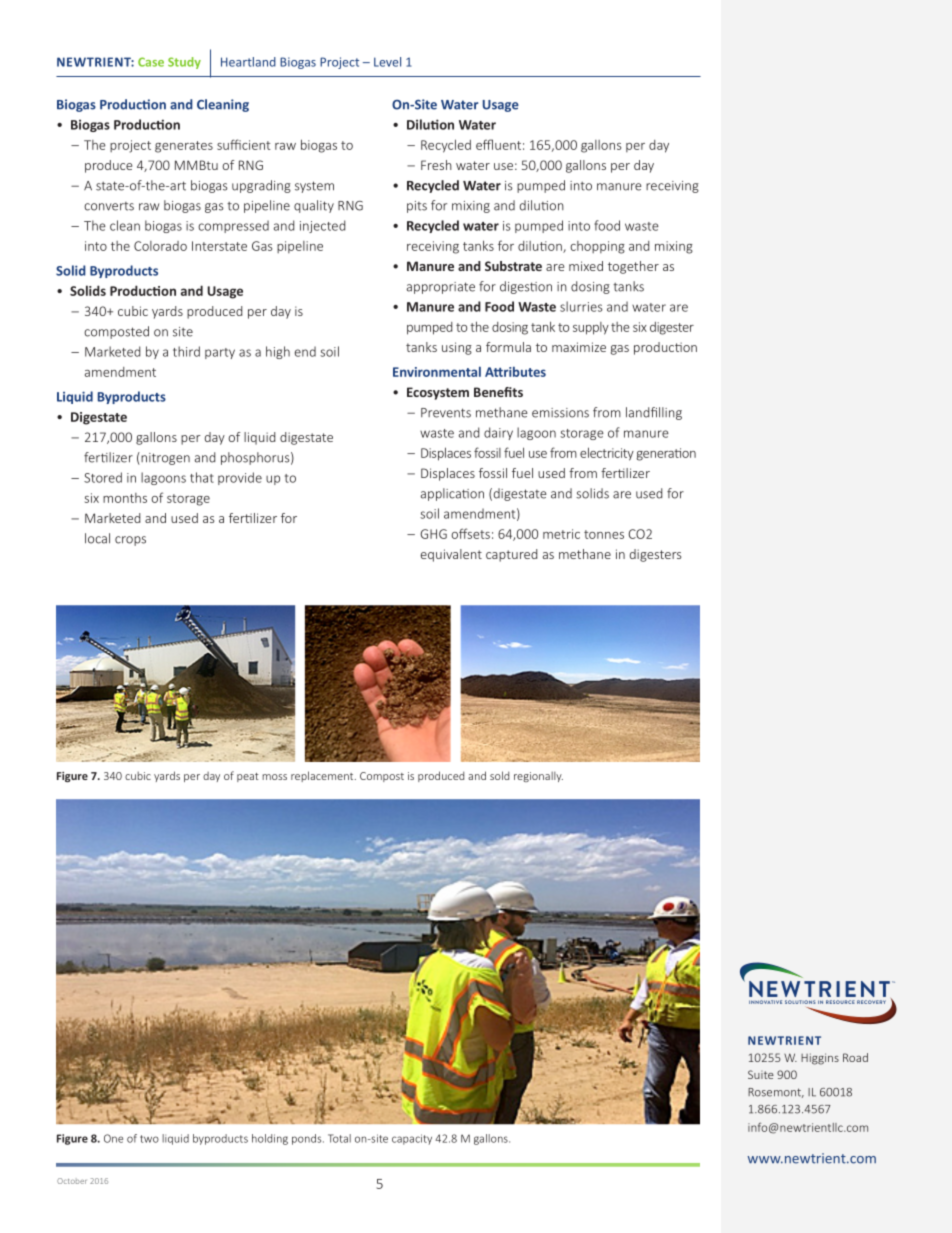 The image size is (952, 1233). I want to click on chopping, so click(597, 247).
